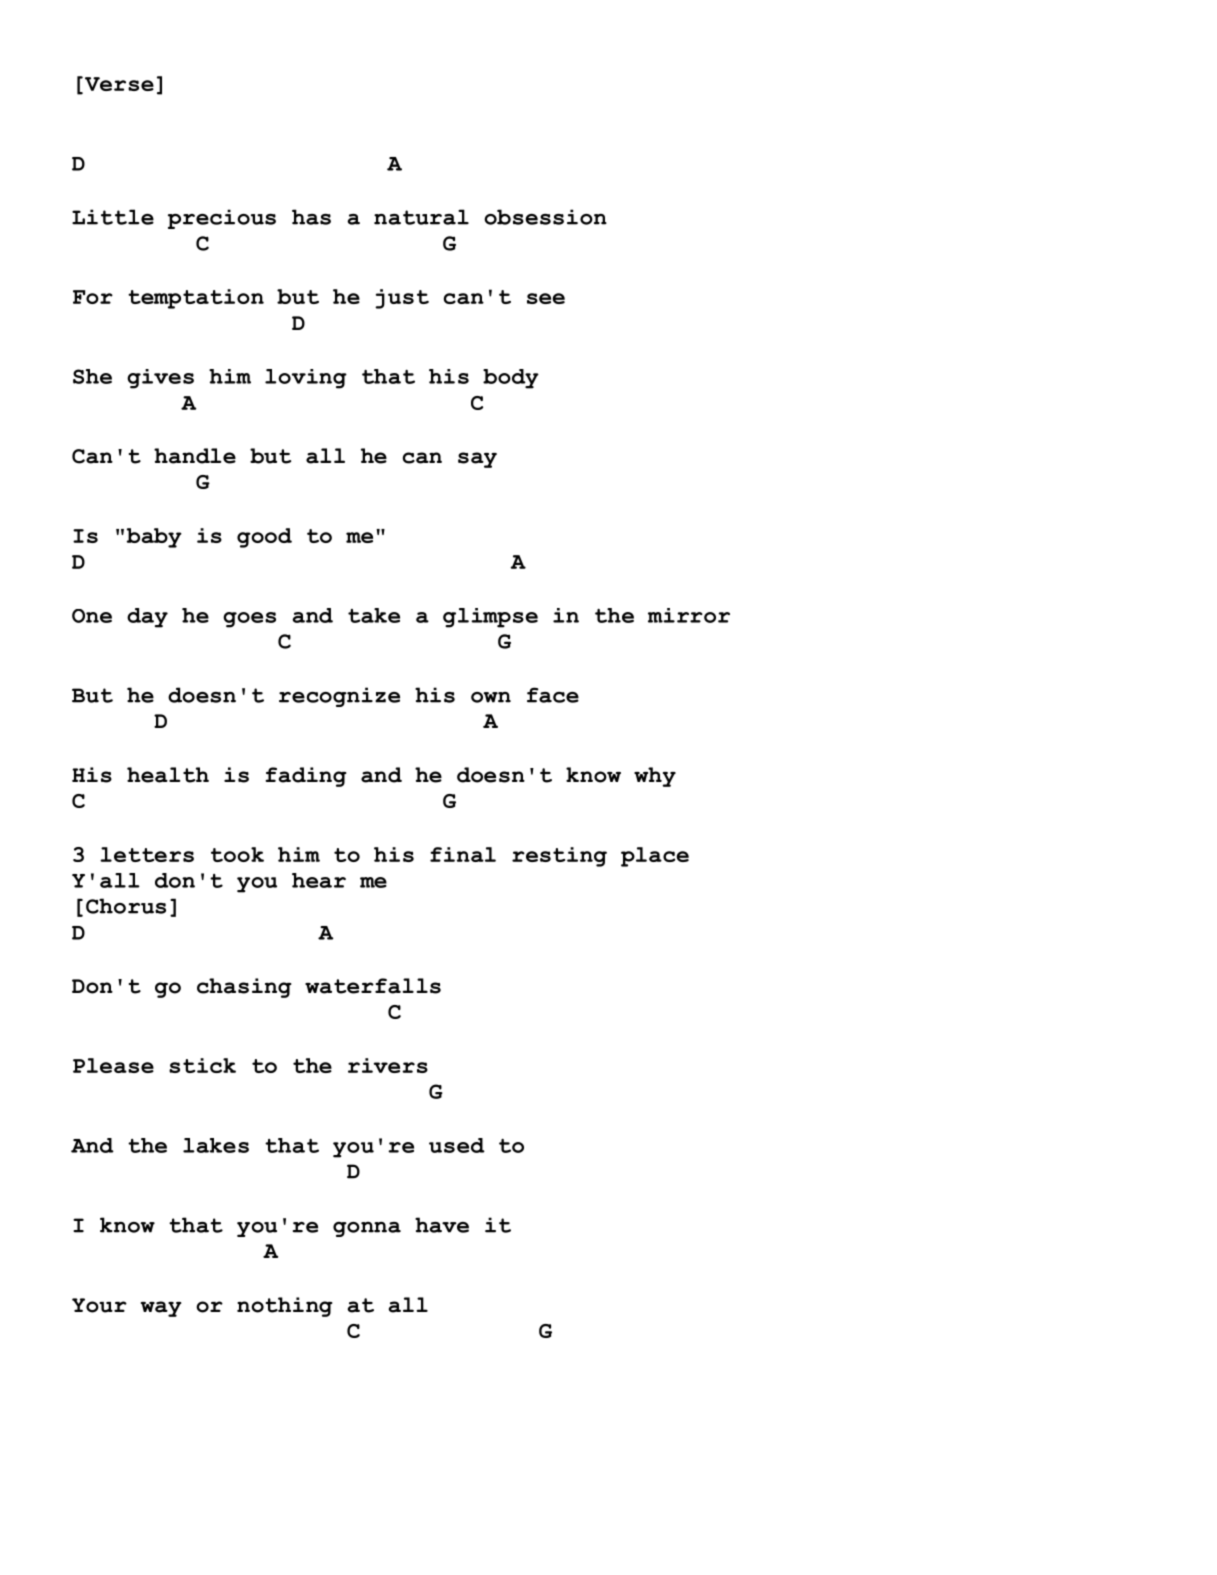  Describe the element at coordinates (655, 777) in the image. I see `why` at that location.
